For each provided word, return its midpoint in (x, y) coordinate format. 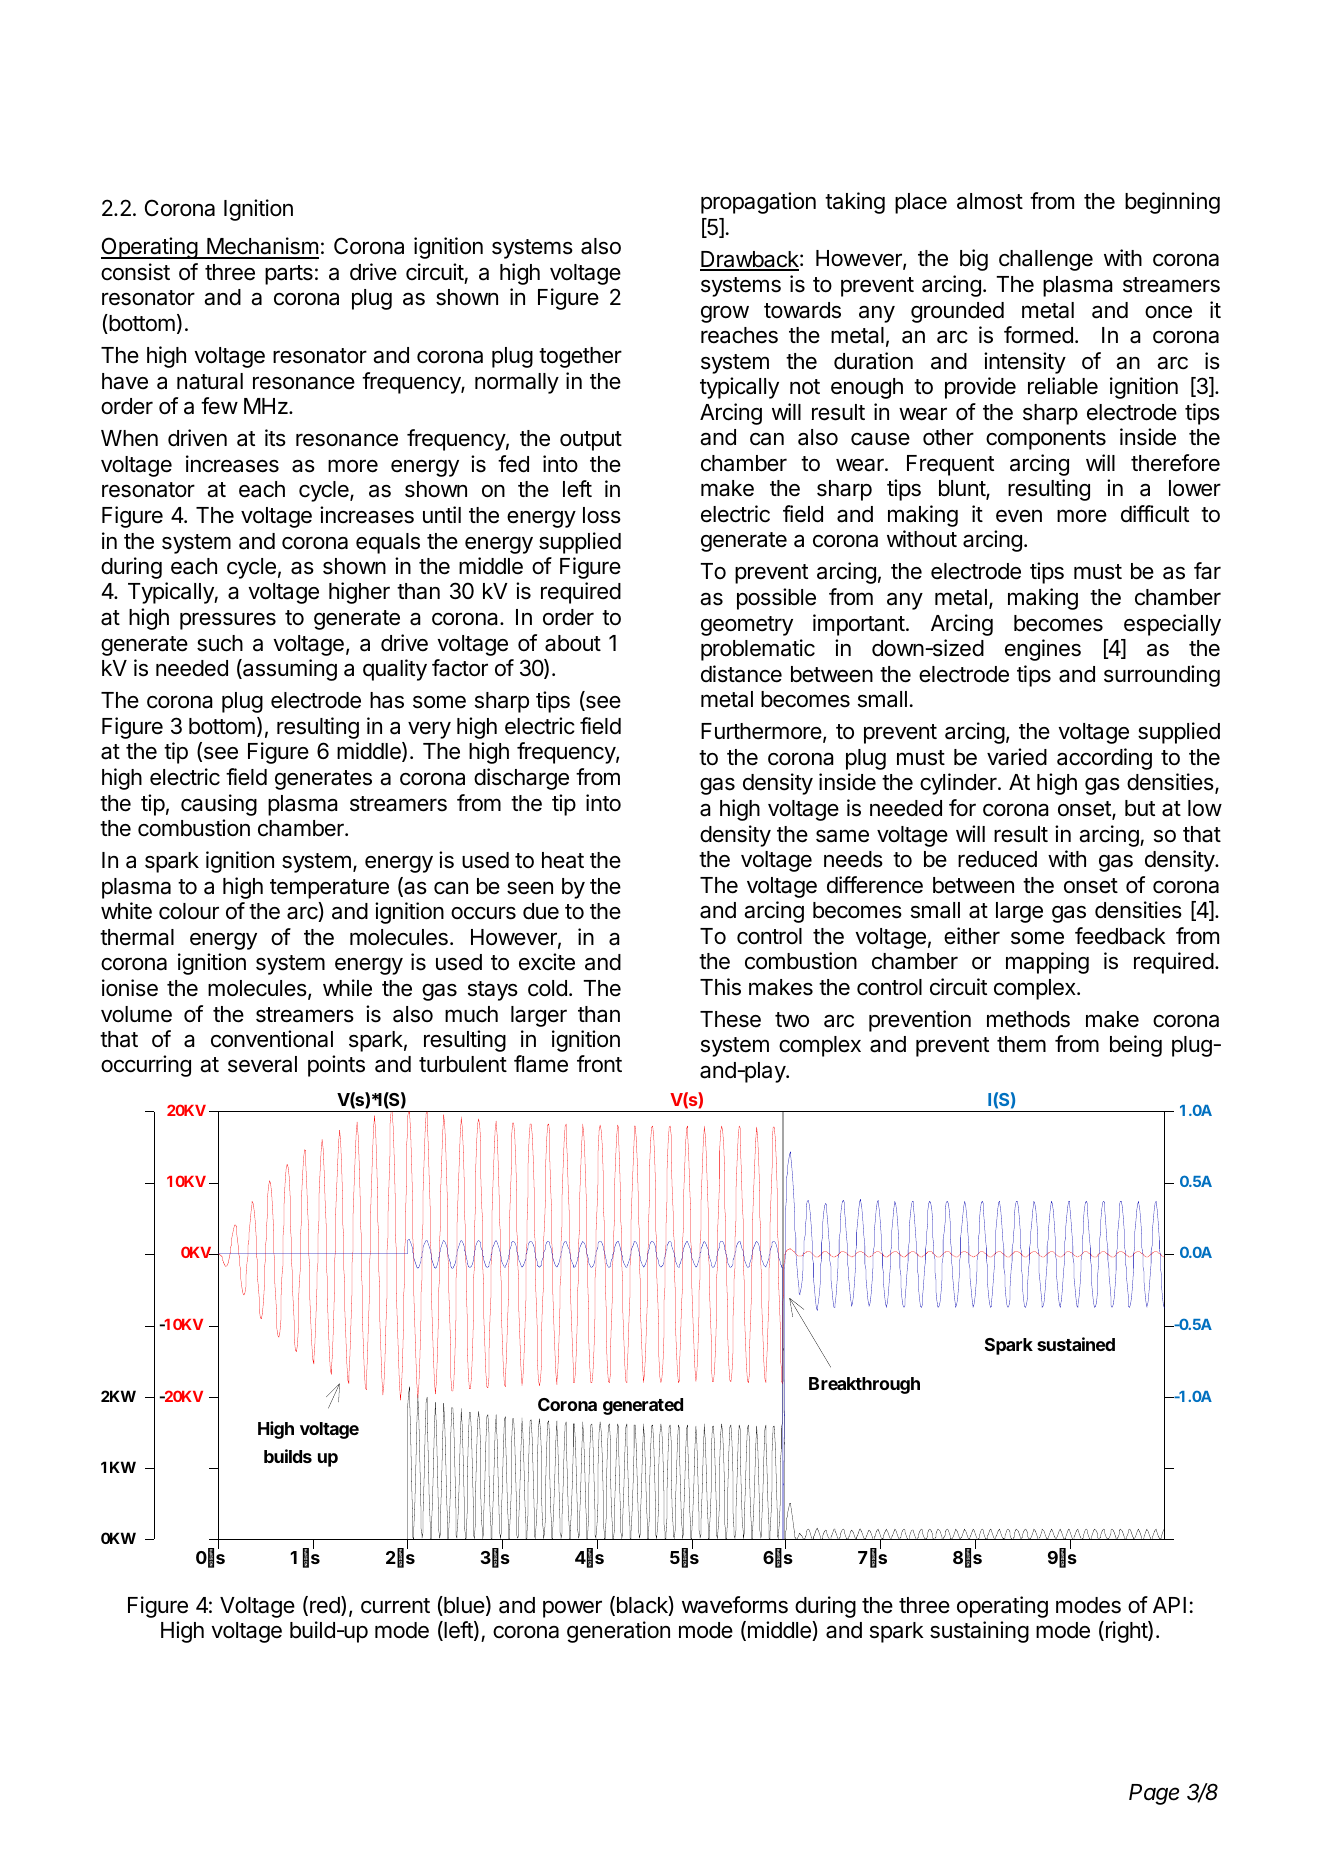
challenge (1046, 260)
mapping (1047, 963)
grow (725, 314)
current (395, 1606)
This (720, 987)
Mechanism (262, 247)
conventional (272, 1039)
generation (618, 1632)
